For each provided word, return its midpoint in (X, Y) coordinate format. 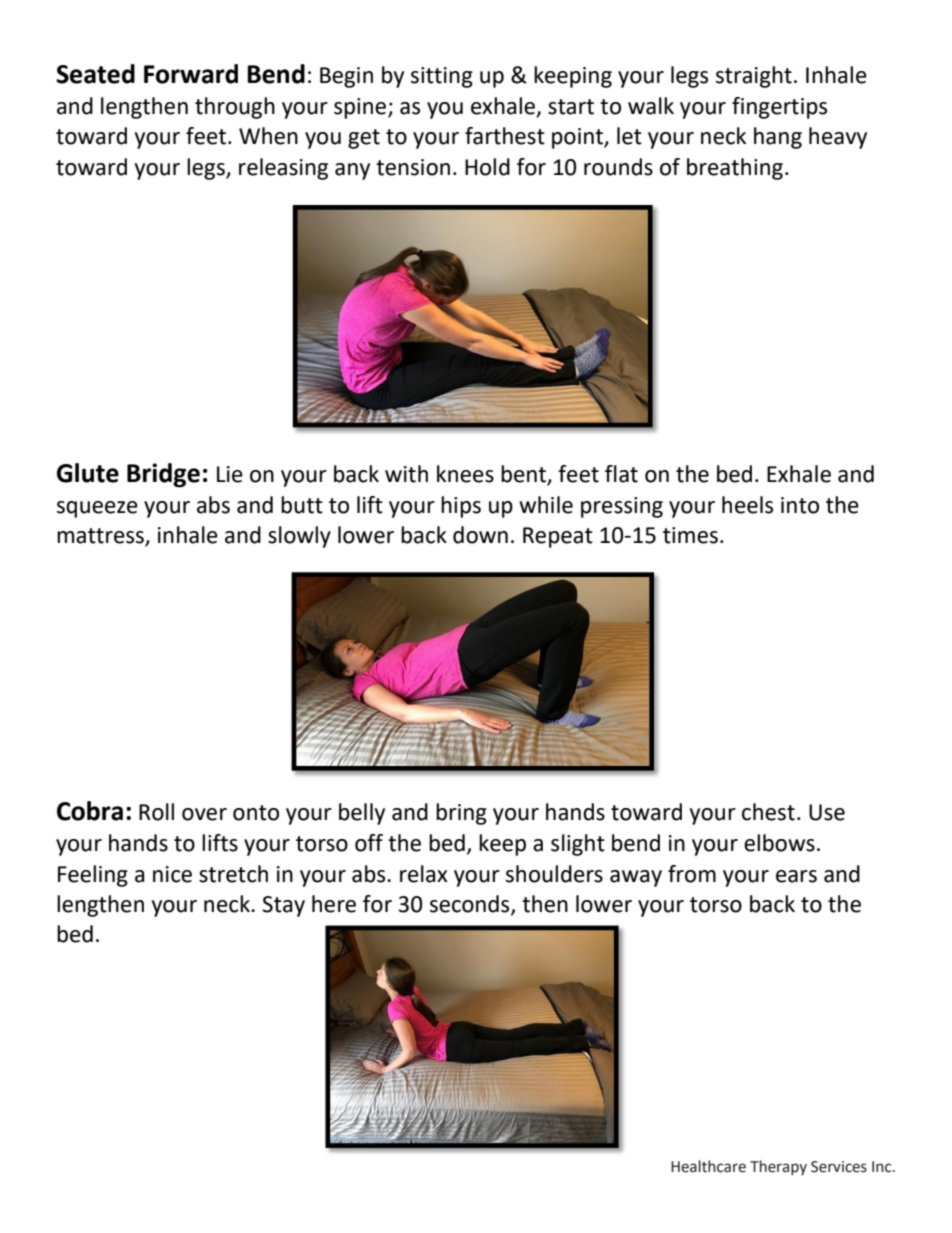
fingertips (779, 108)
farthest (505, 136)
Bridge (163, 475)
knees (465, 474)
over (204, 814)
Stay (283, 906)
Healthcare (708, 1166)
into (800, 505)
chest (768, 812)
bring (461, 814)
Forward (191, 74)
